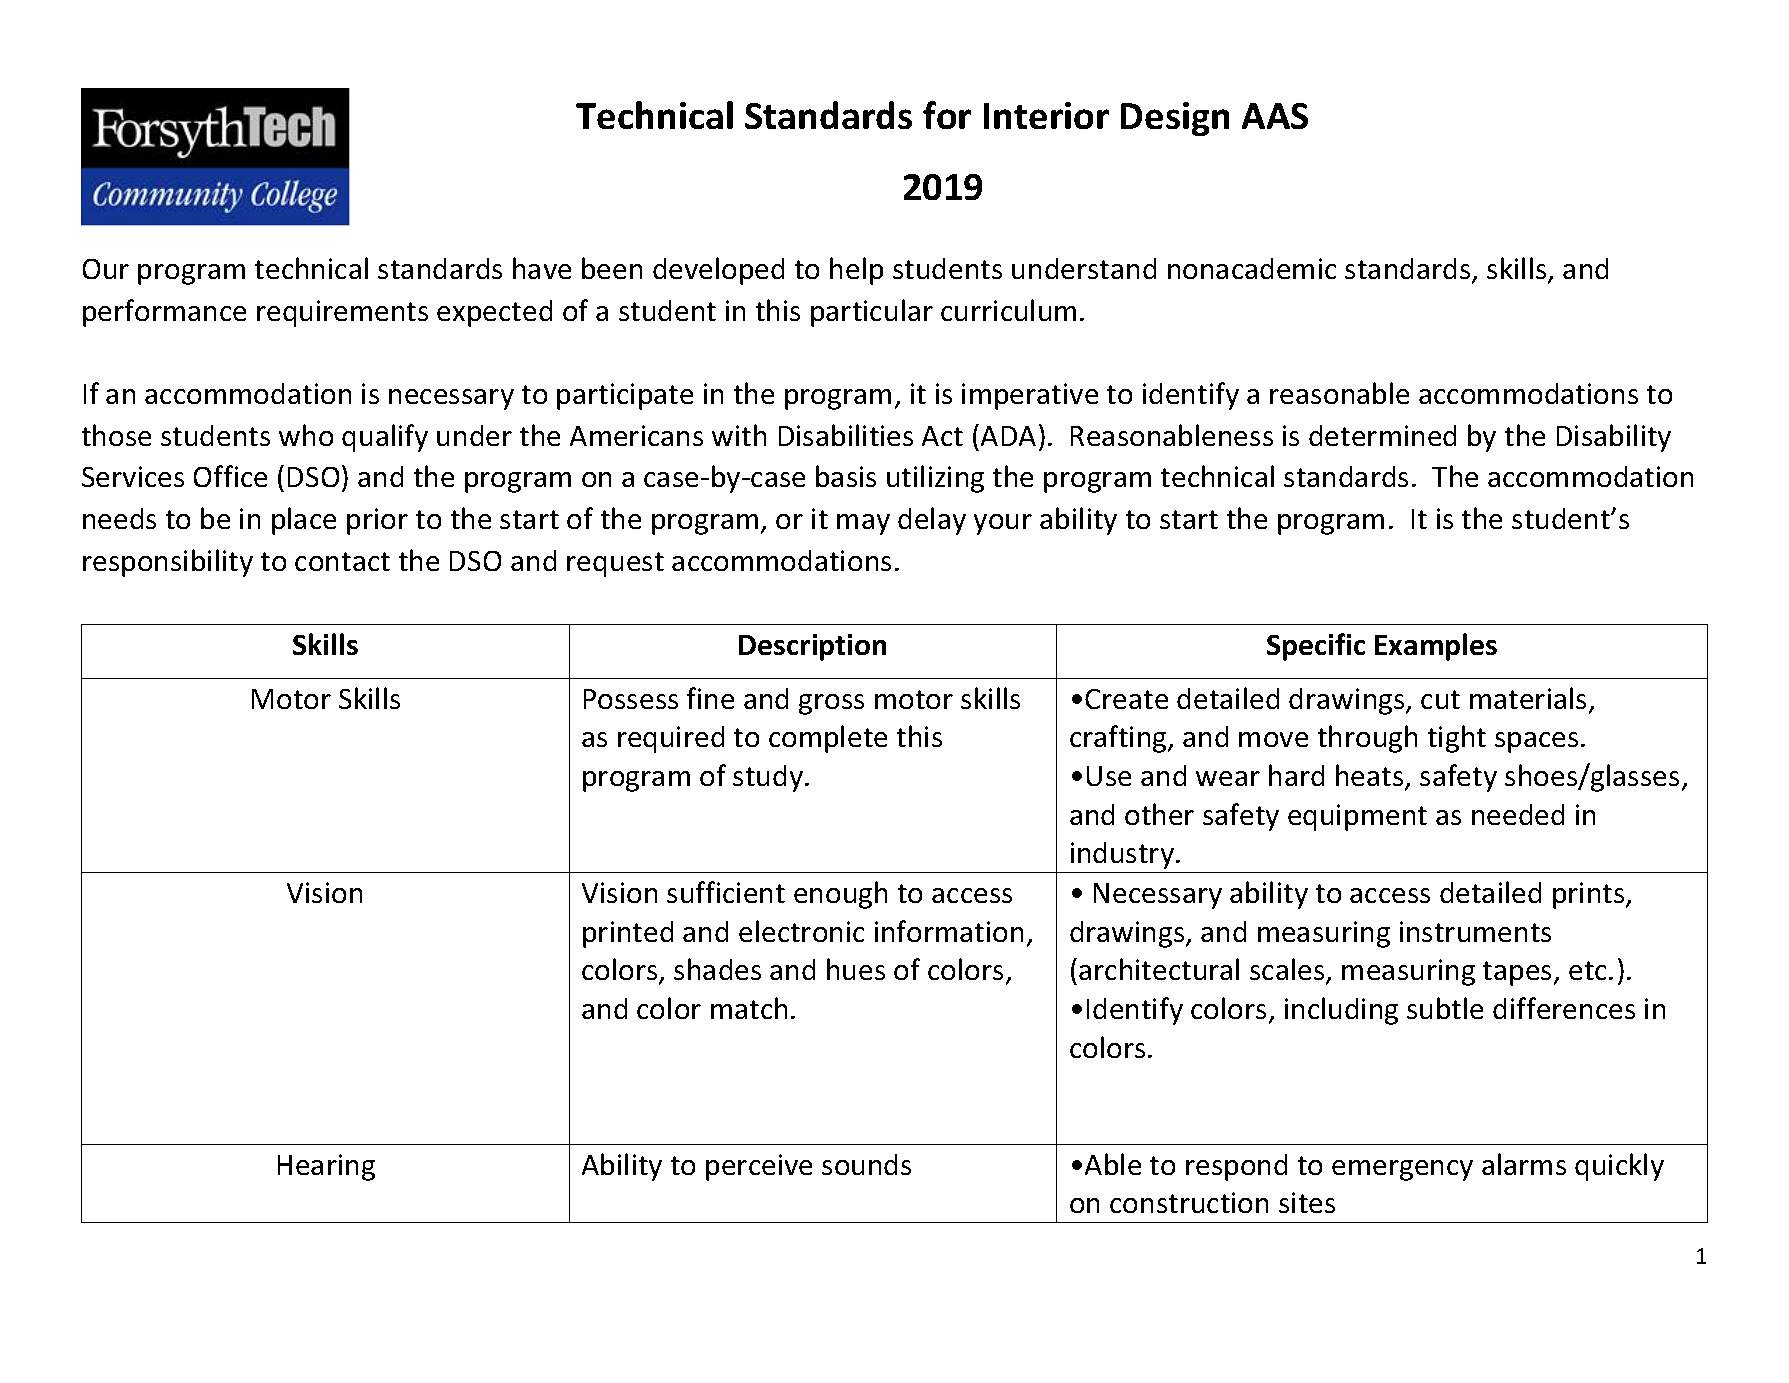  I want to click on enough, so click(840, 895).
